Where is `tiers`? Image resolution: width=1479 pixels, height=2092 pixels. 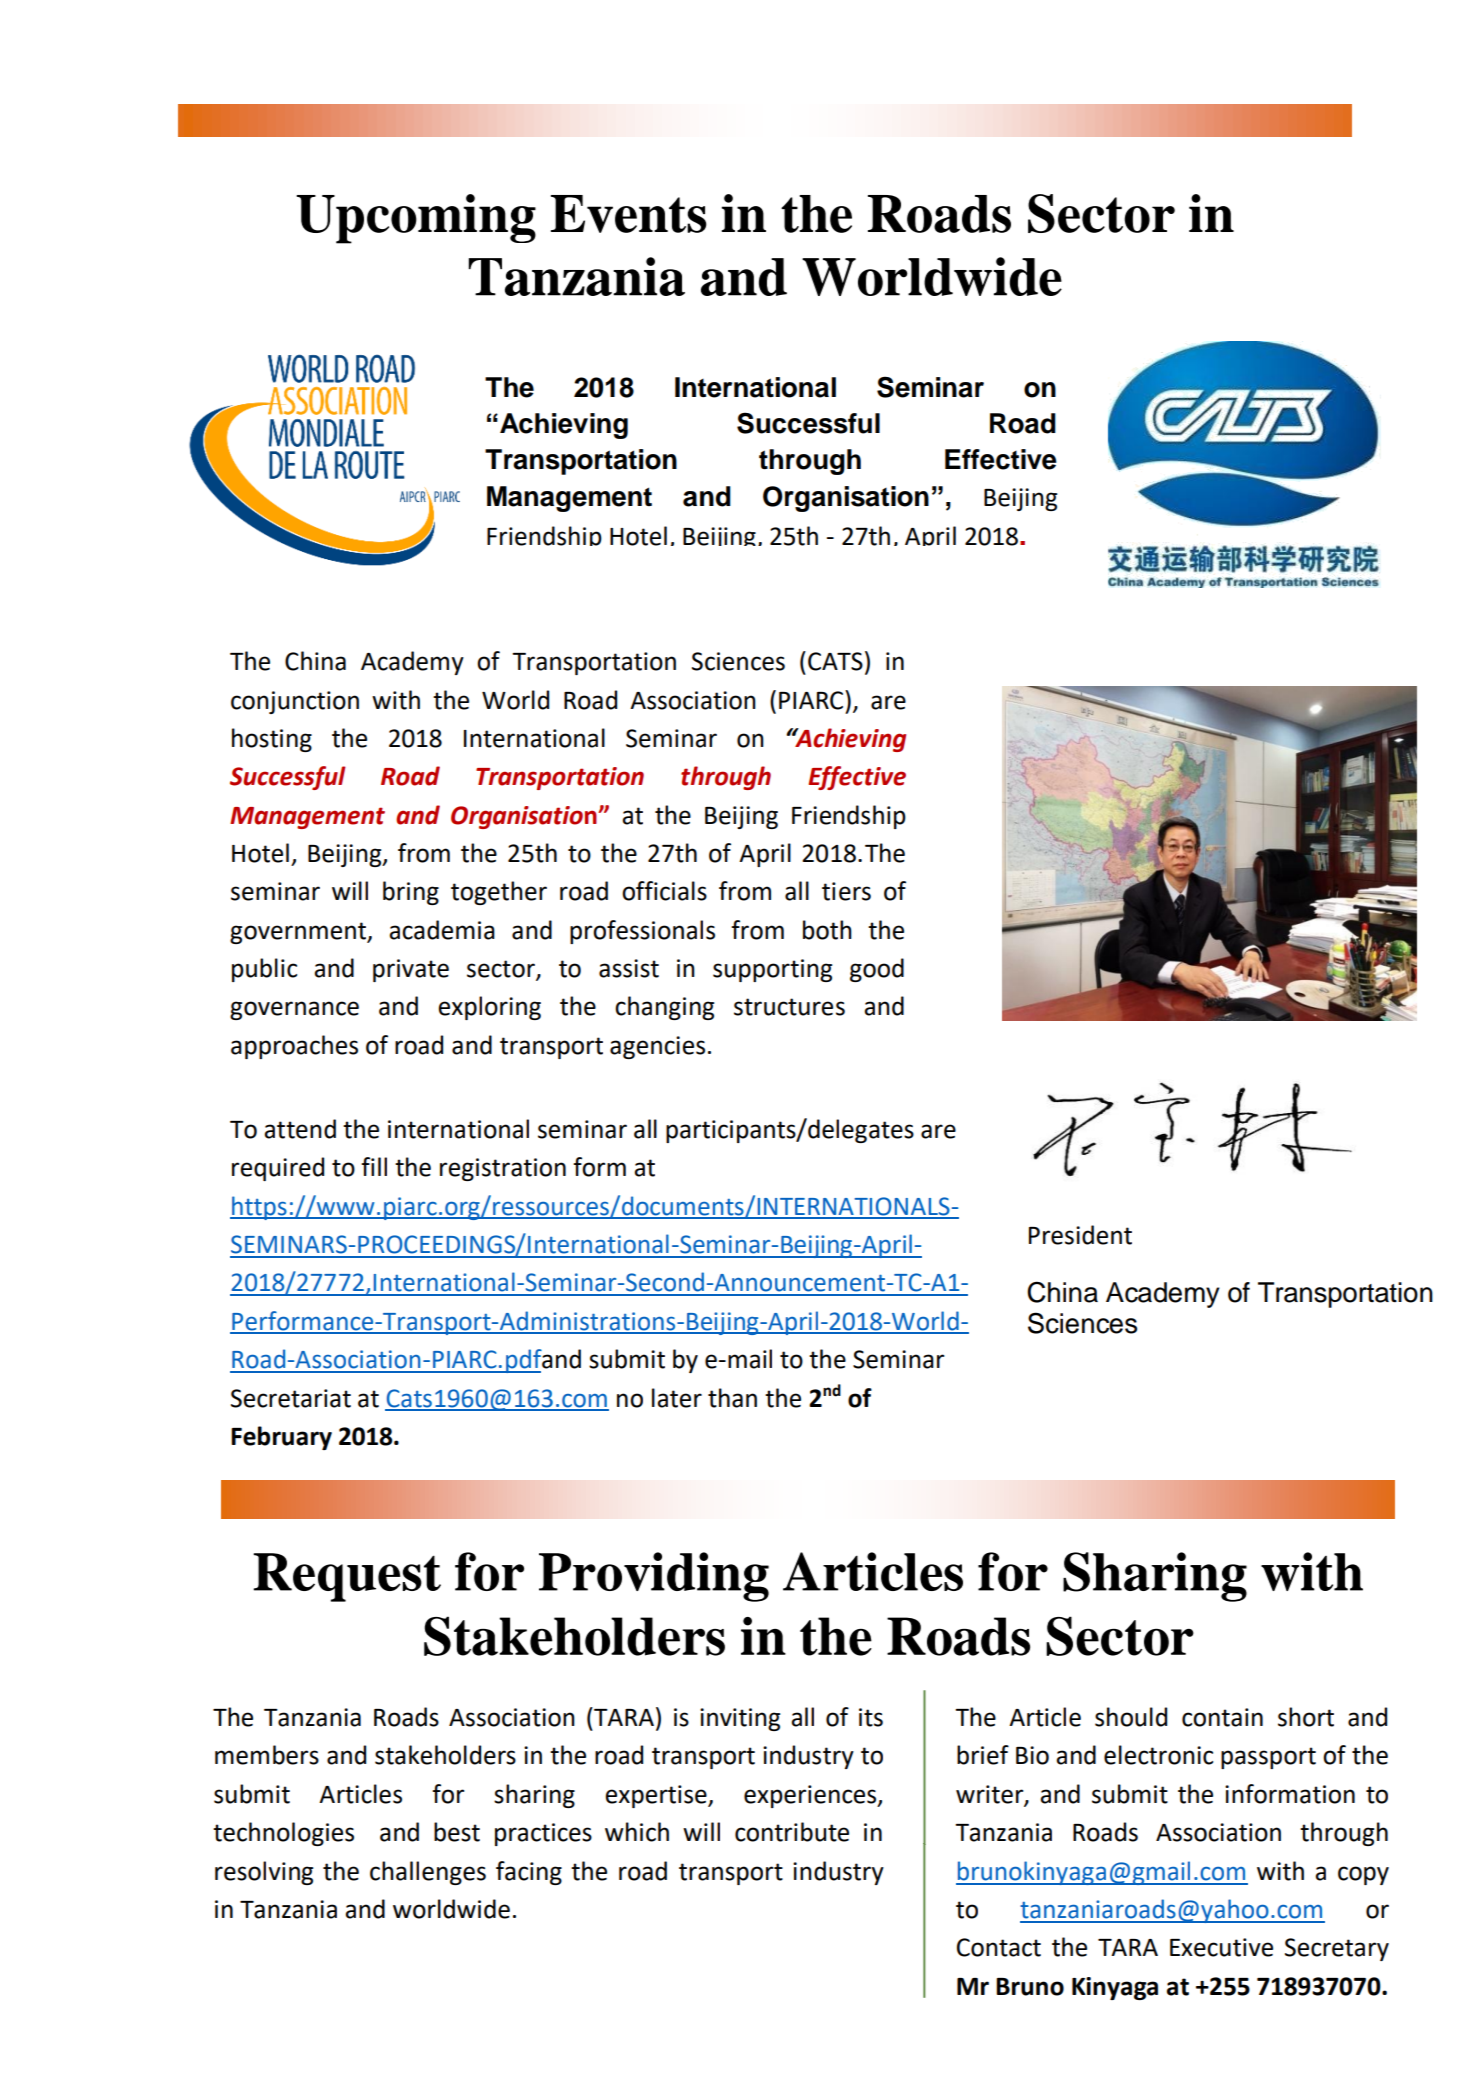
tiers is located at coordinates (846, 891).
